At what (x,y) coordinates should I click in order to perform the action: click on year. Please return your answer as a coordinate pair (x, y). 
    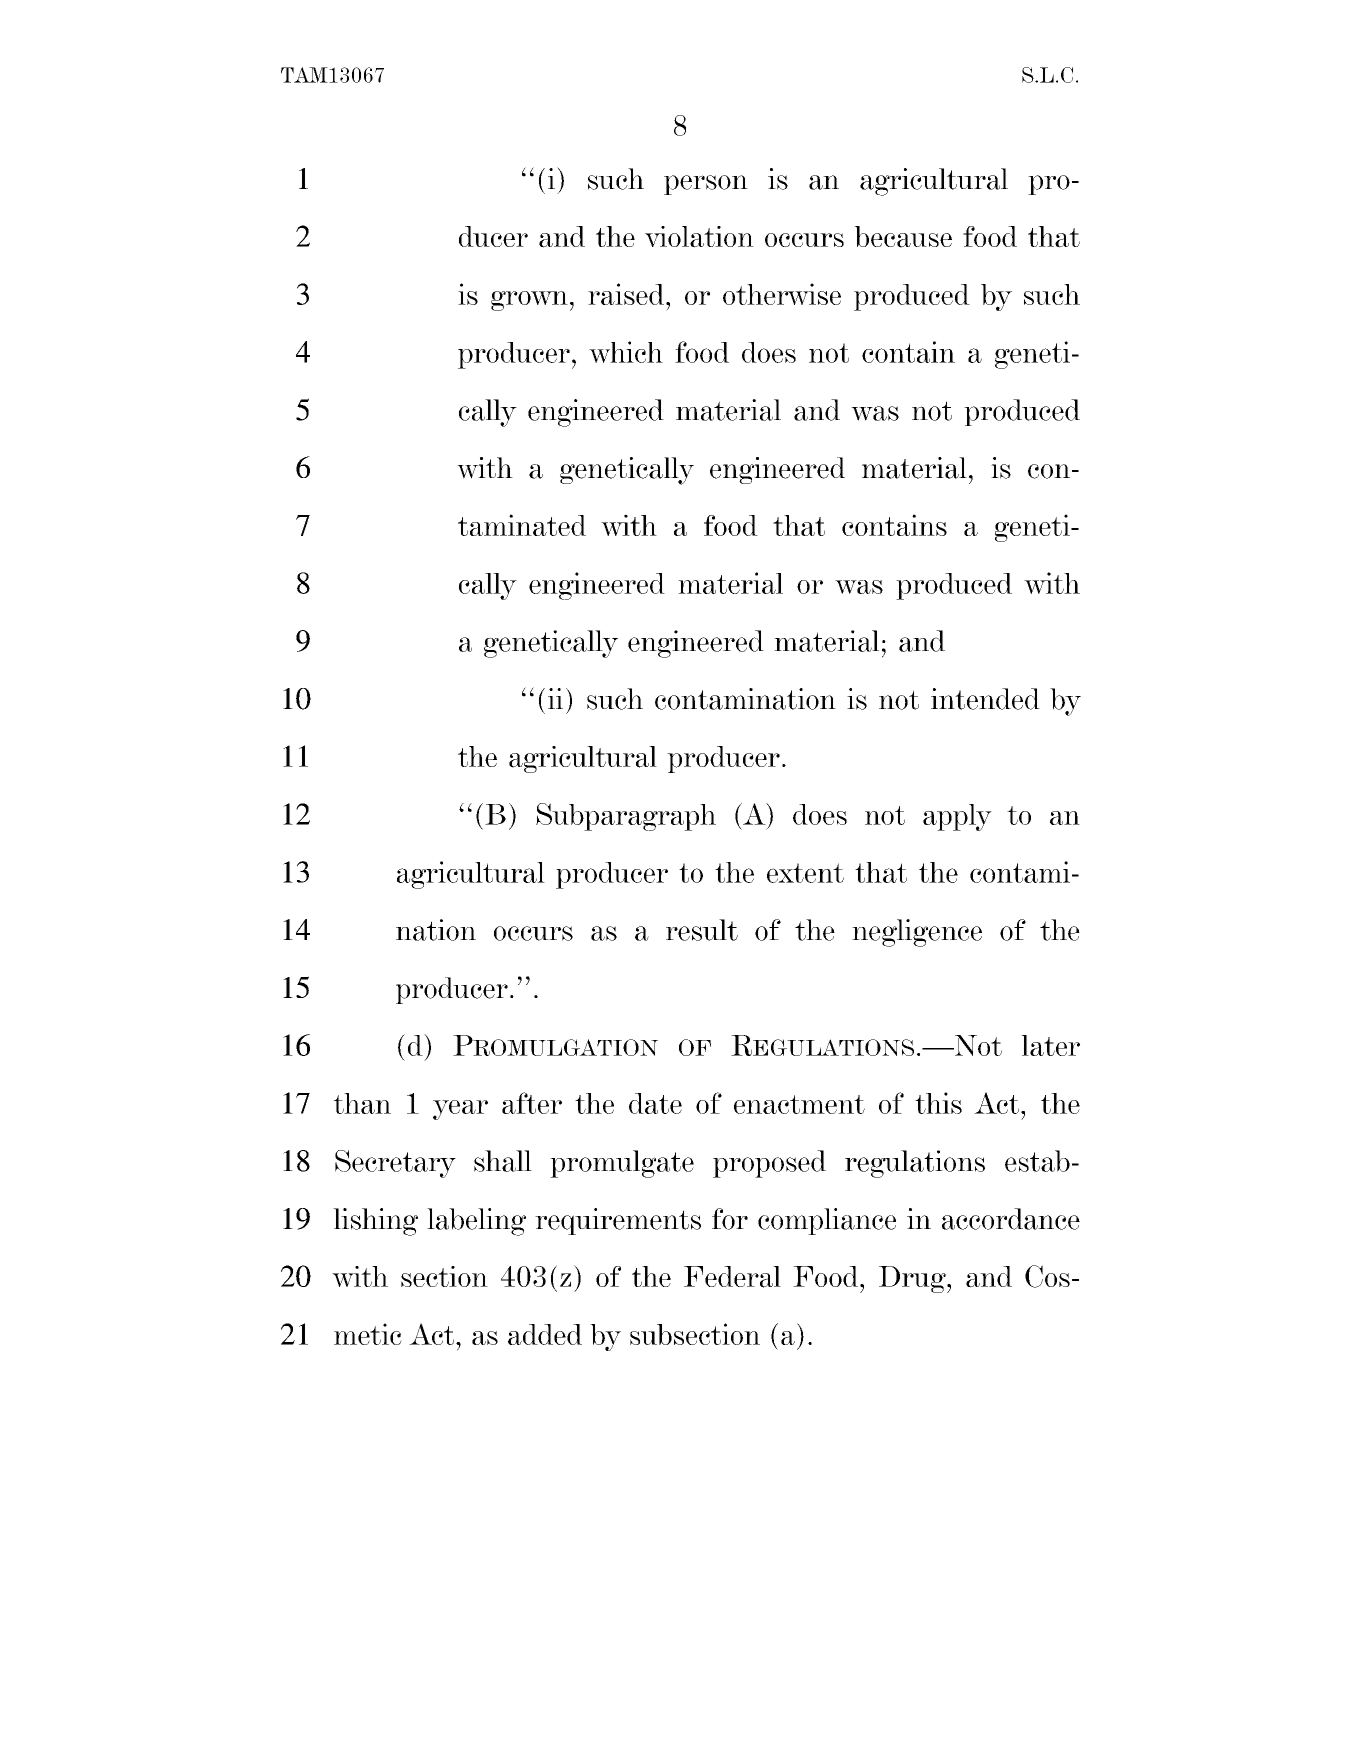
    Looking at the image, I should click on (460, 1110).
